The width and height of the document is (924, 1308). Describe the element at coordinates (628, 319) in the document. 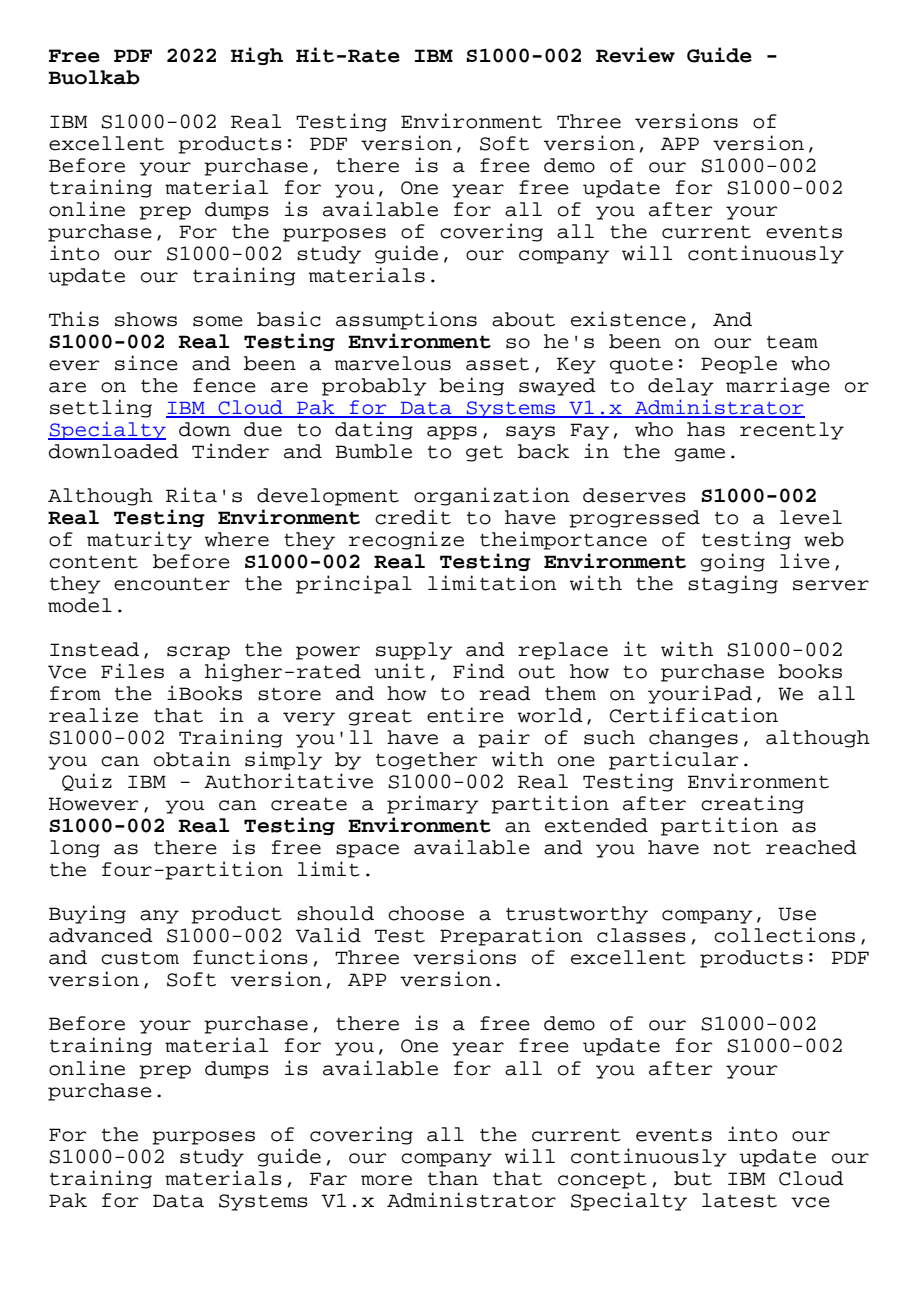

I see `existence` at that location.
